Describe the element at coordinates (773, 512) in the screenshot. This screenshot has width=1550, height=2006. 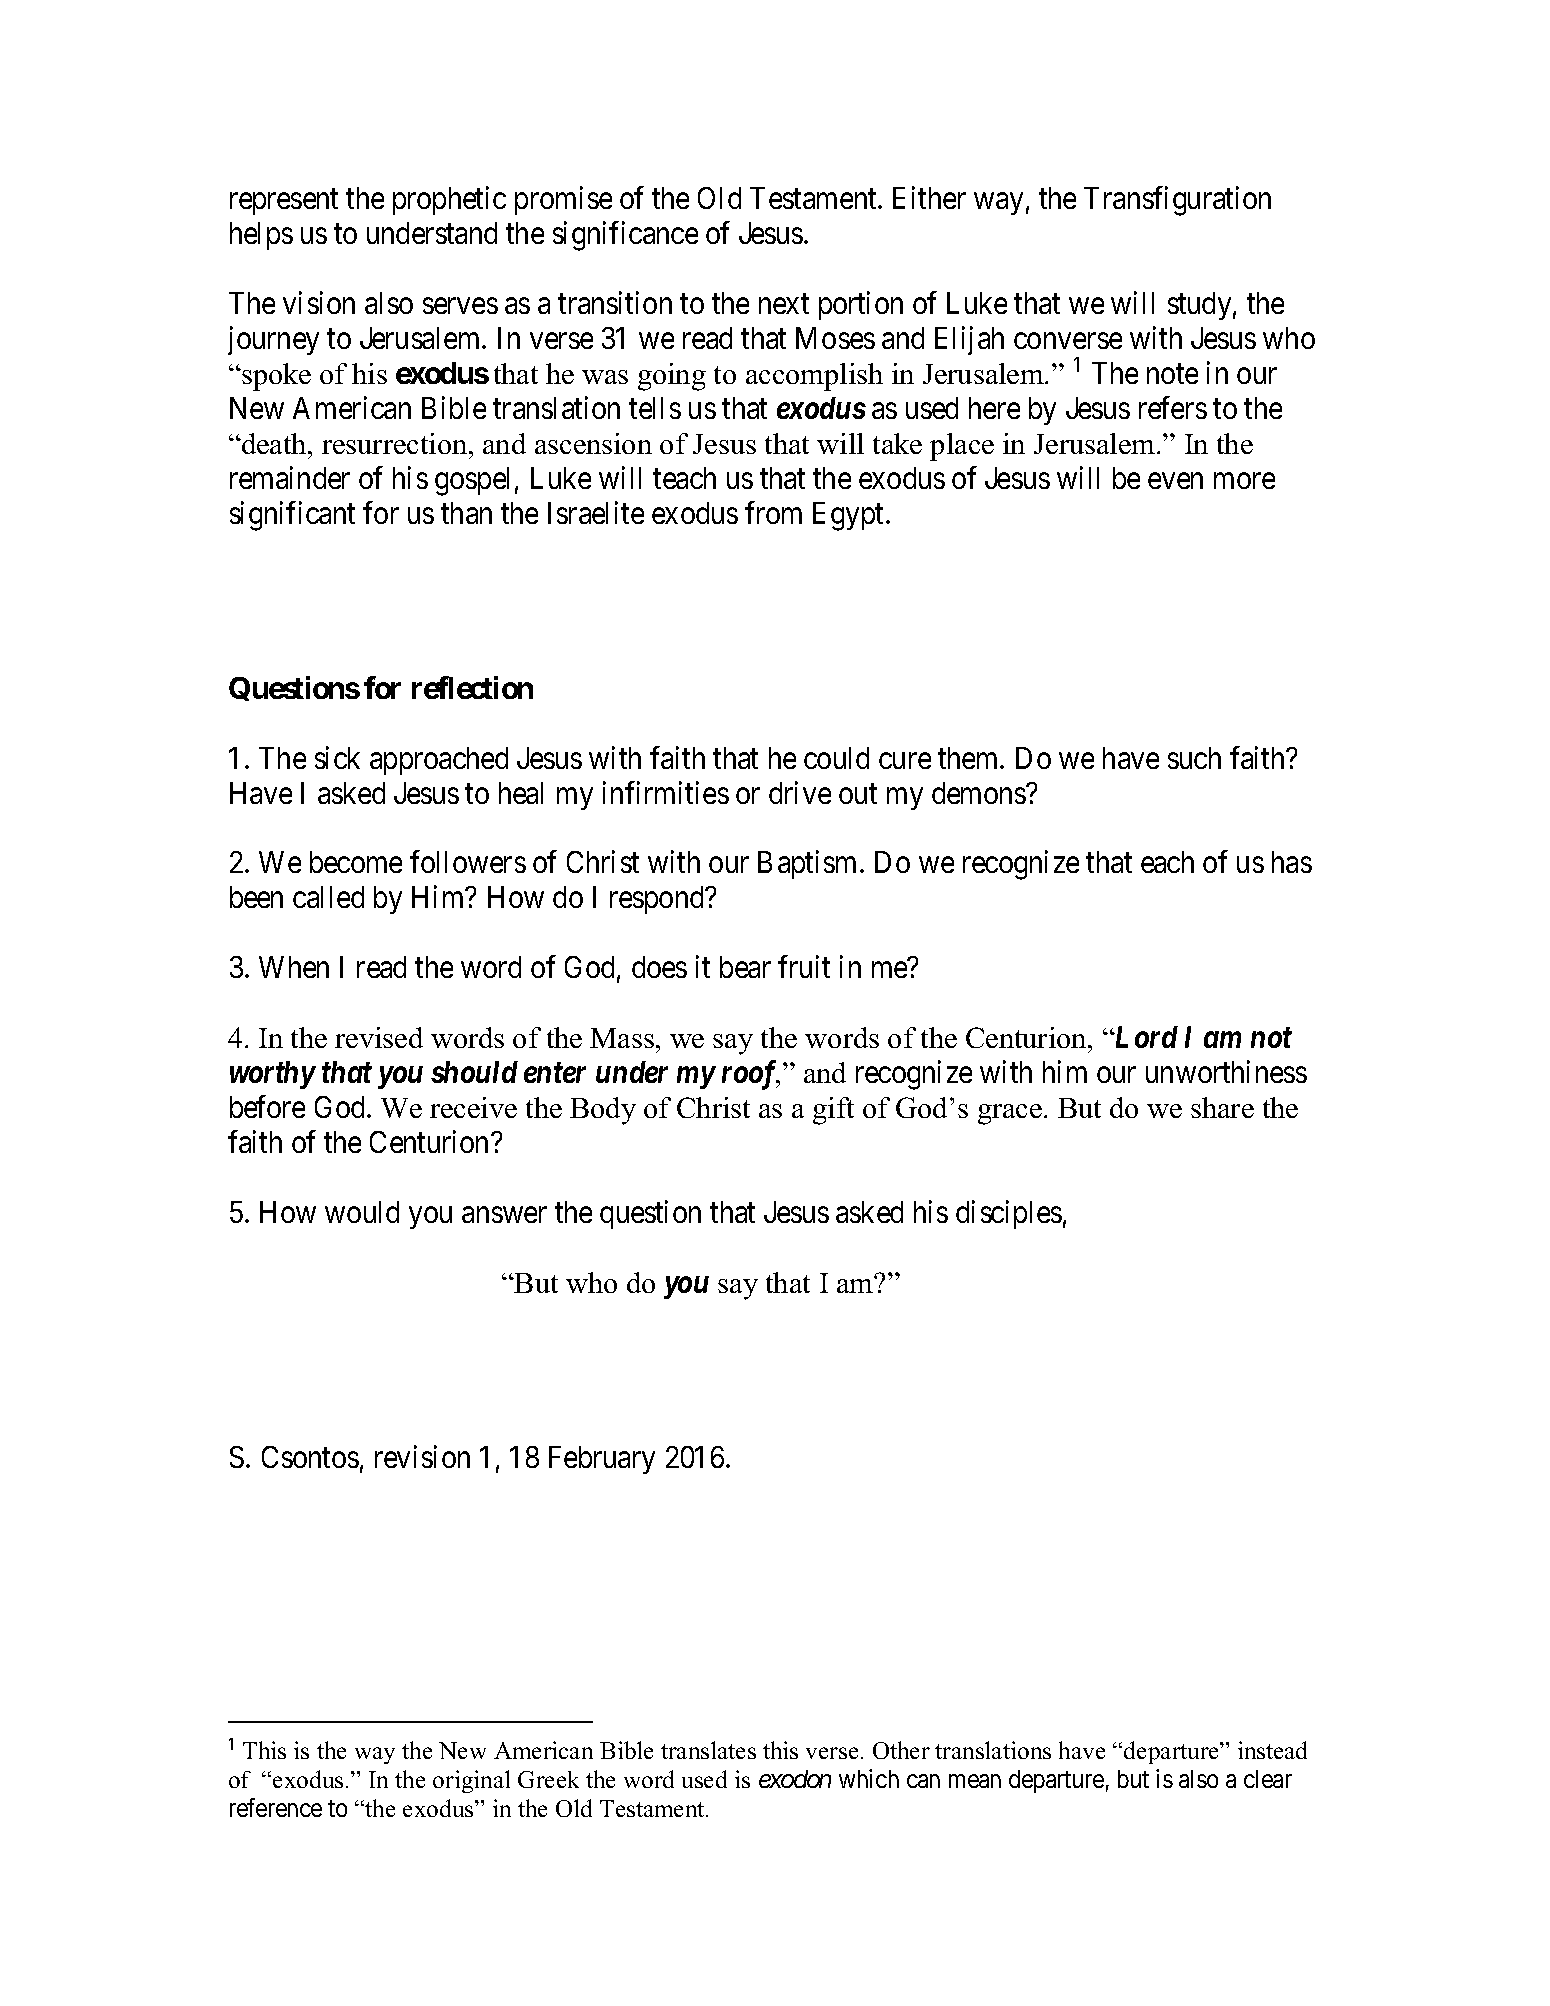
I see `from` at that location.
